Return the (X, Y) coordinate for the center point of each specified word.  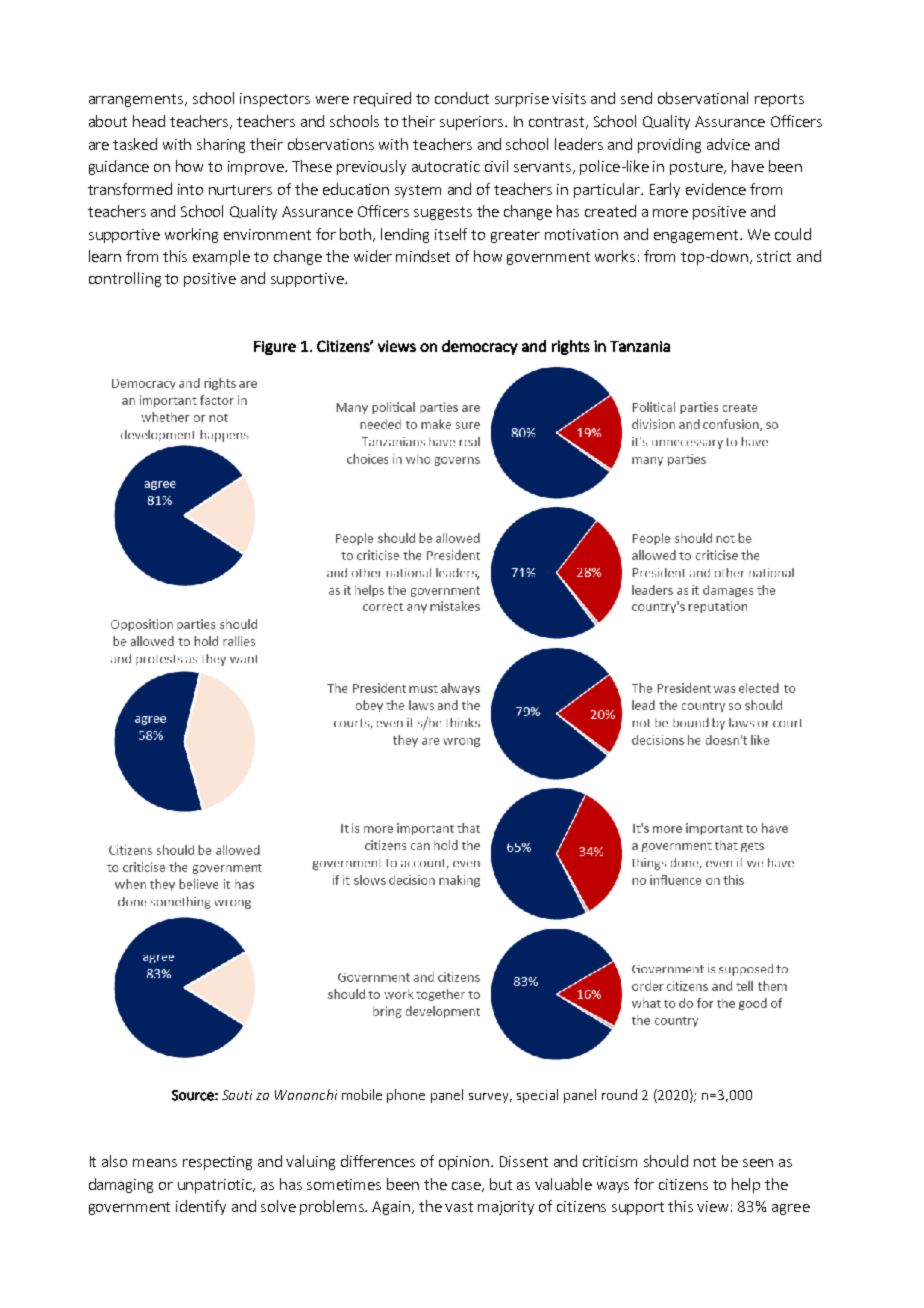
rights (571, 347)
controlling (125, 279)
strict (774, 256)
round (619, 1094)
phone (406, 1096)
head (149, 121)
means (155, 1163)
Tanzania (640, 346)
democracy (480, 347)
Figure (275, 348)
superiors (471, 123)
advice (728, 144)
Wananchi (306, 1094)
